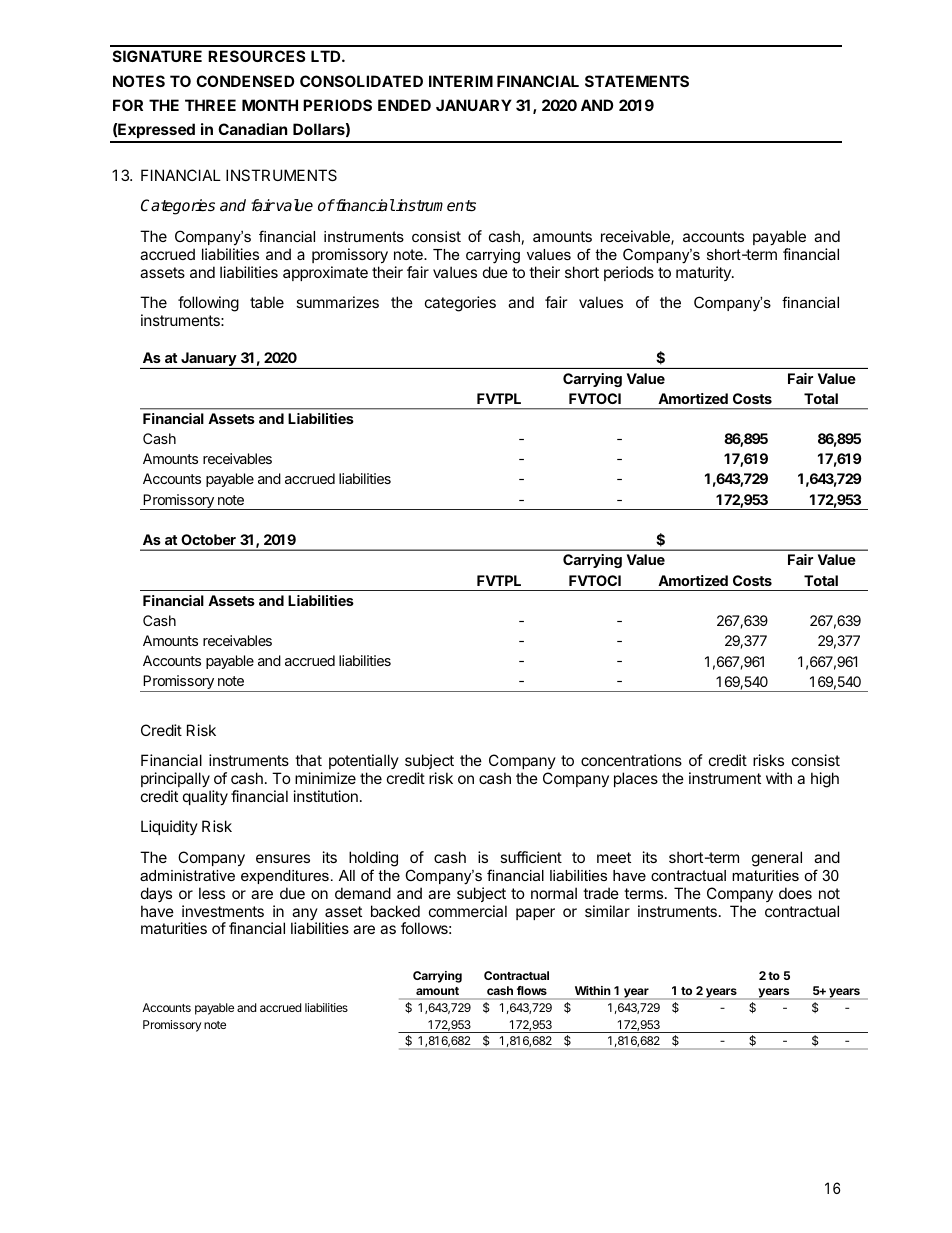 Image resolution: width=952 pixels, height=1233 pixels. What do you see at coordinates (637, 81) in the image?
I see `STATEMENTS` at bounding box center [637, 81].
